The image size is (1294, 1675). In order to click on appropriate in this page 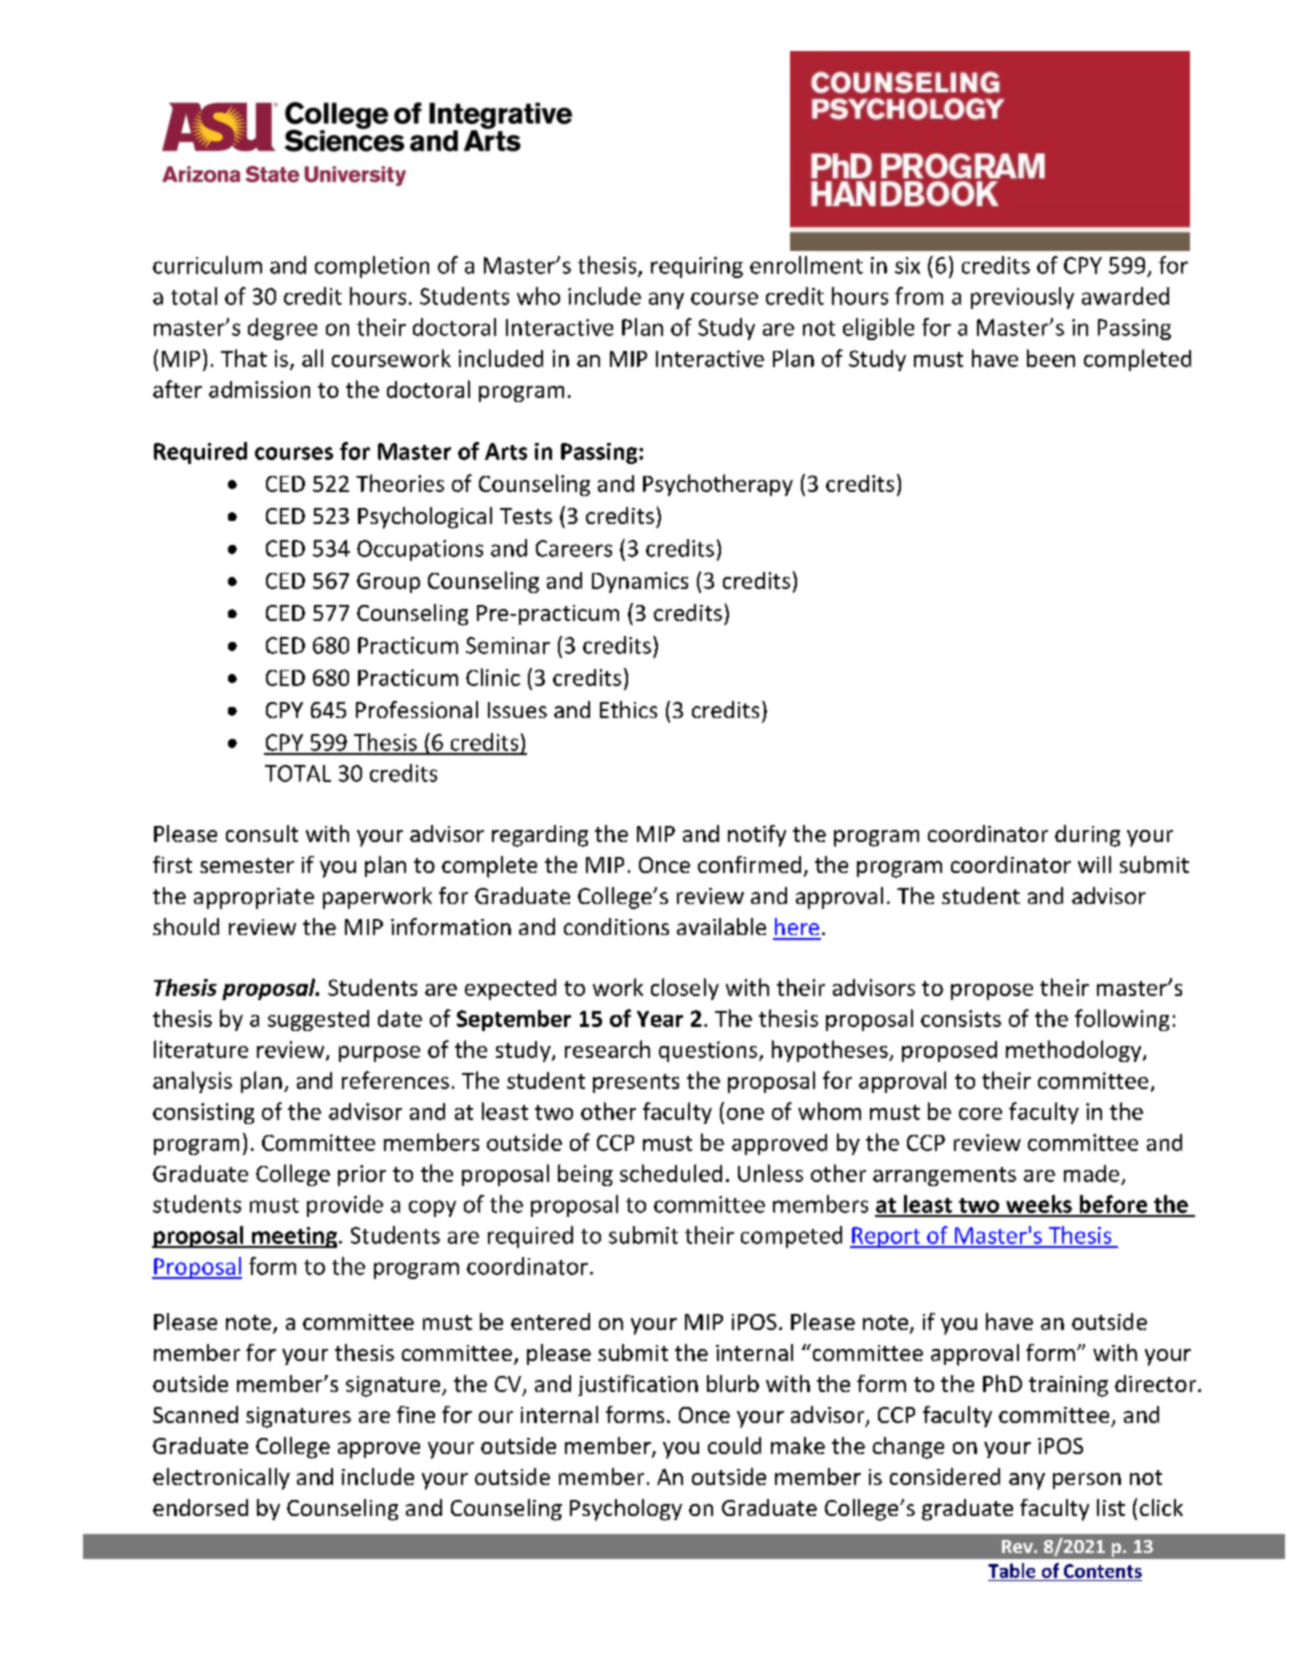, I will do `click(254, 898)`.
